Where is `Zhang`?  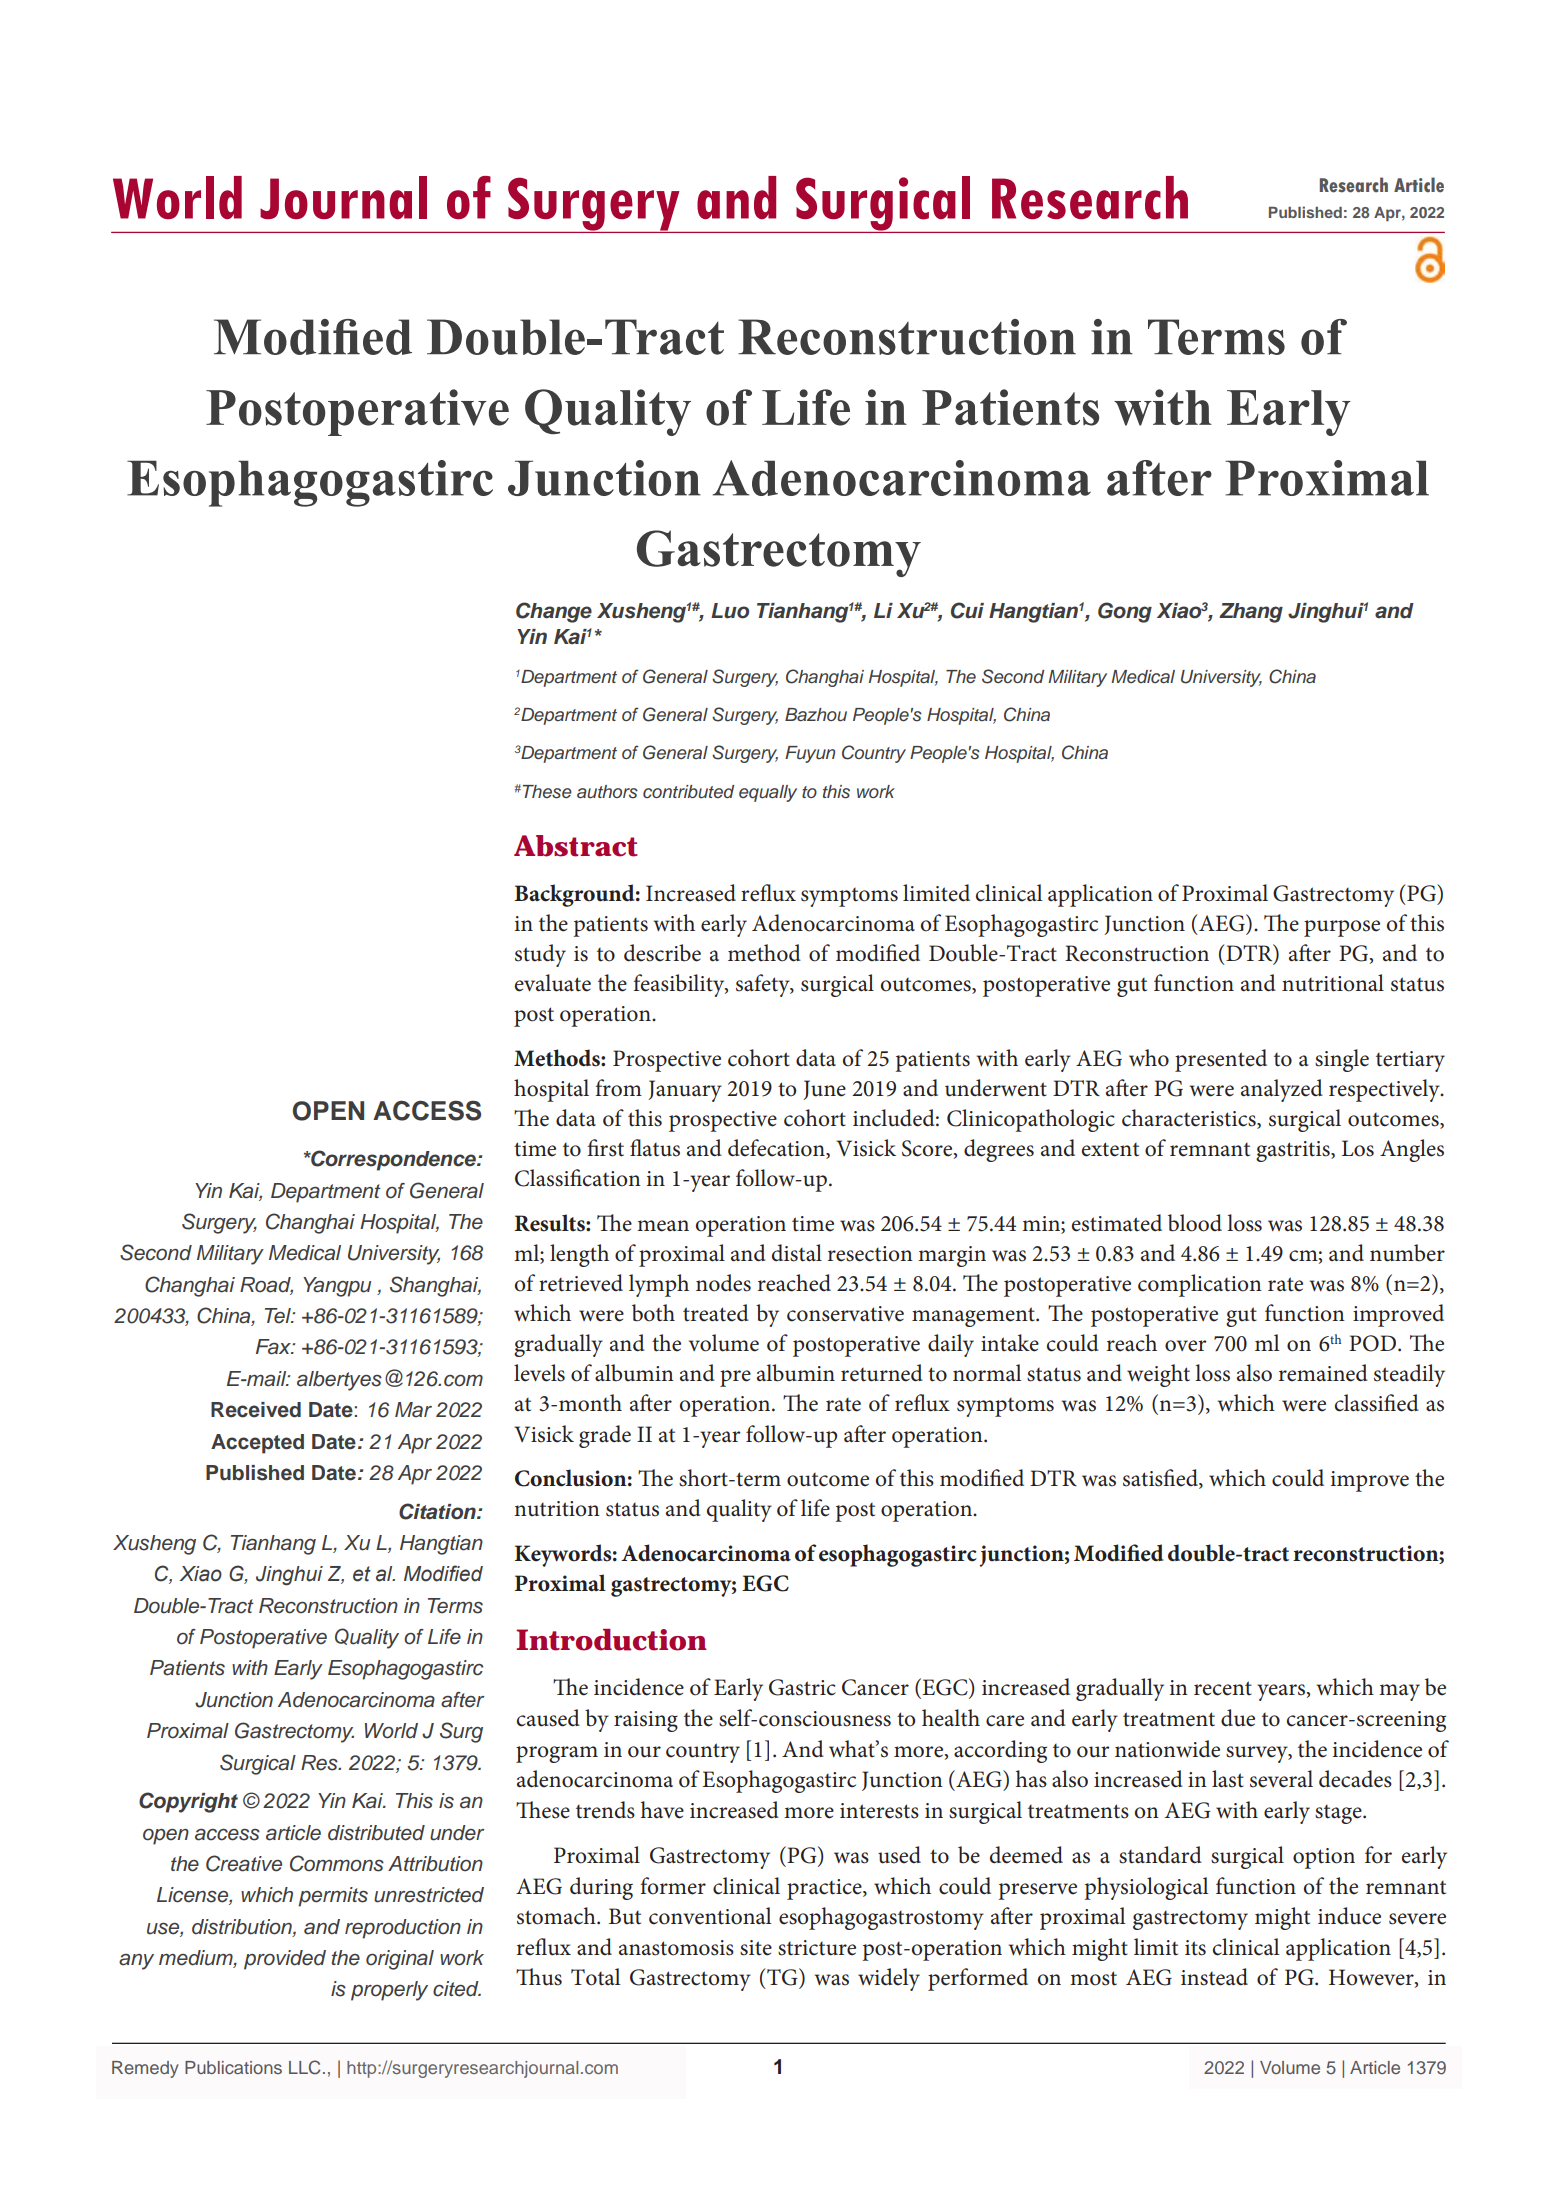
Zhang is located at coordinates (1251, 613).
